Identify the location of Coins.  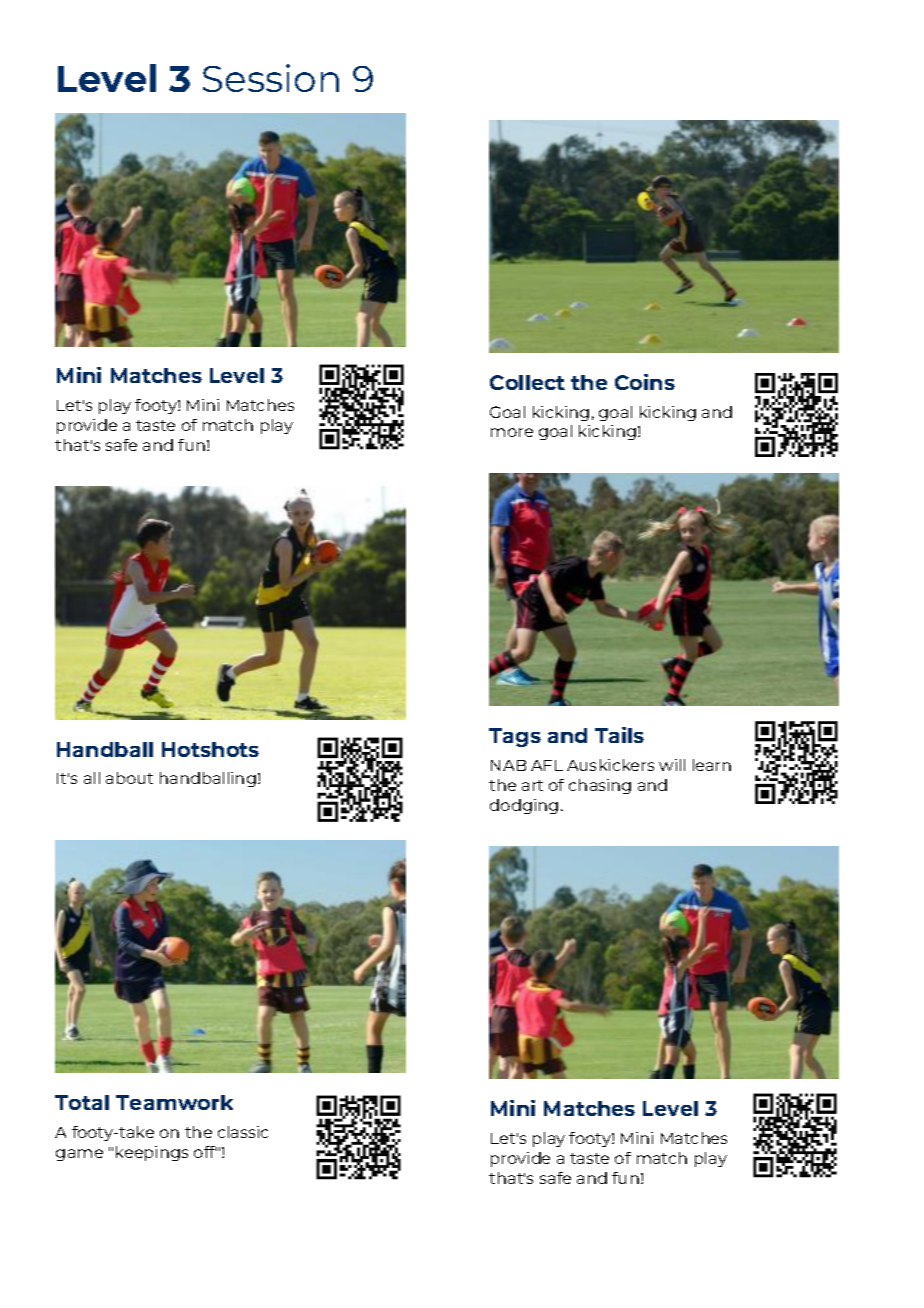
(645, 382).
